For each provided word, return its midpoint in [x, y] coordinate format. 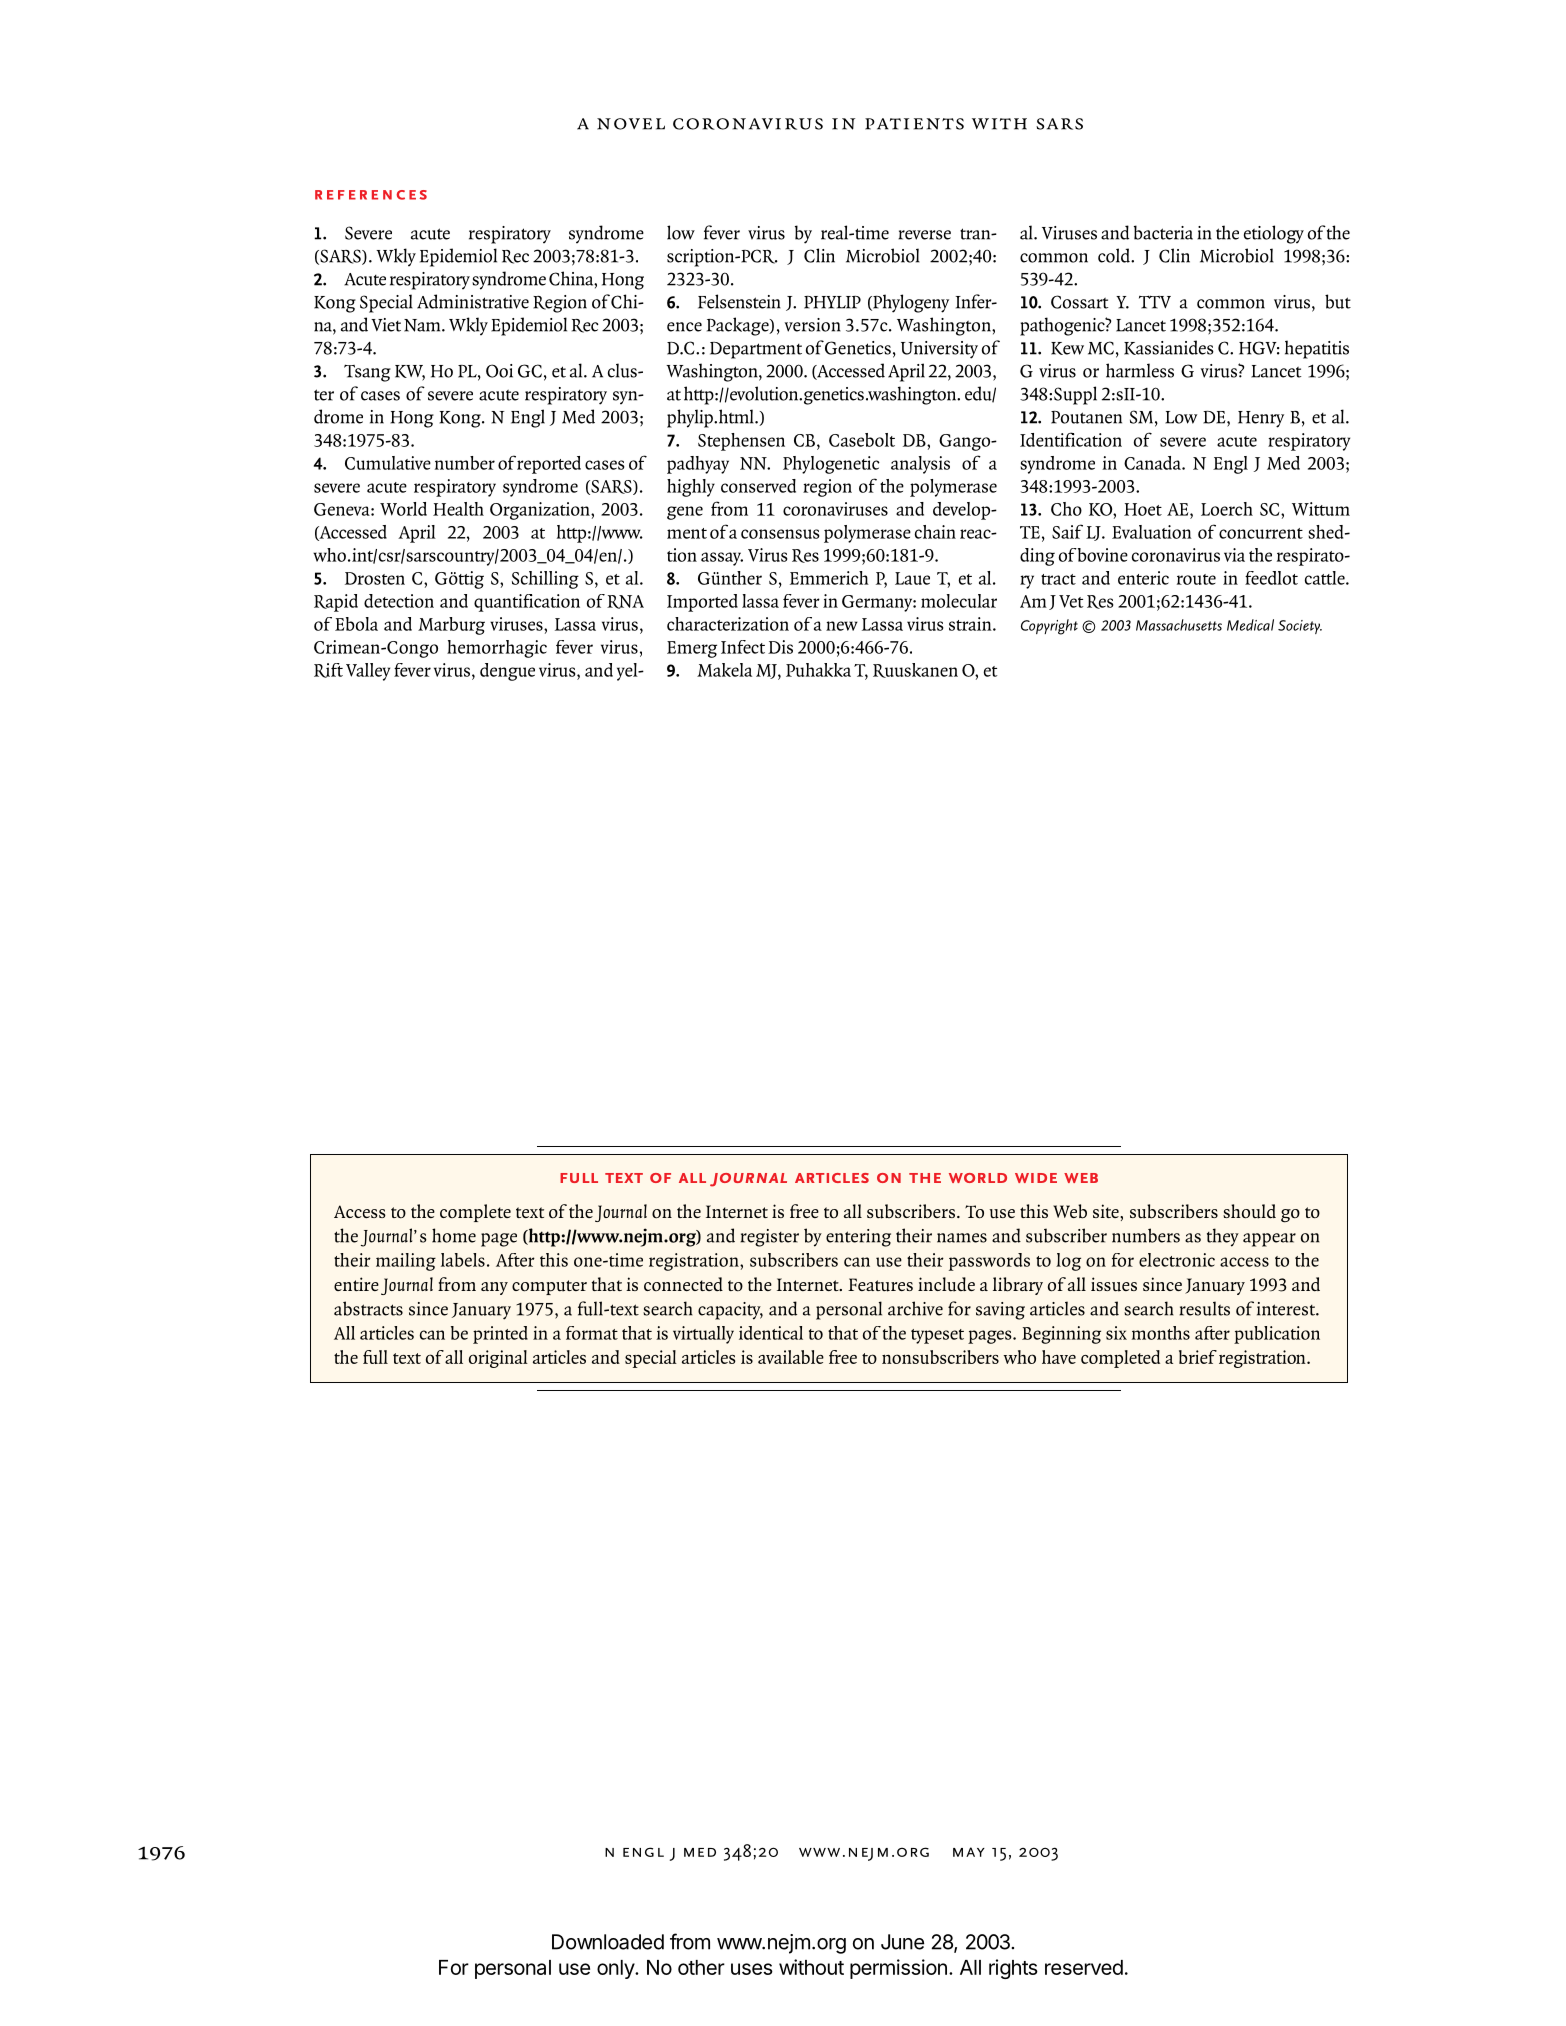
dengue [507, 672]
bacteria [1163, 232]
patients [914, 124]
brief [1198, 1357]
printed [500, 1335]
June [902, 1942]
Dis [780, 647]
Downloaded [608, 1942]
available [791, 1357]
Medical [1250, 625]
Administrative [473, 301]
